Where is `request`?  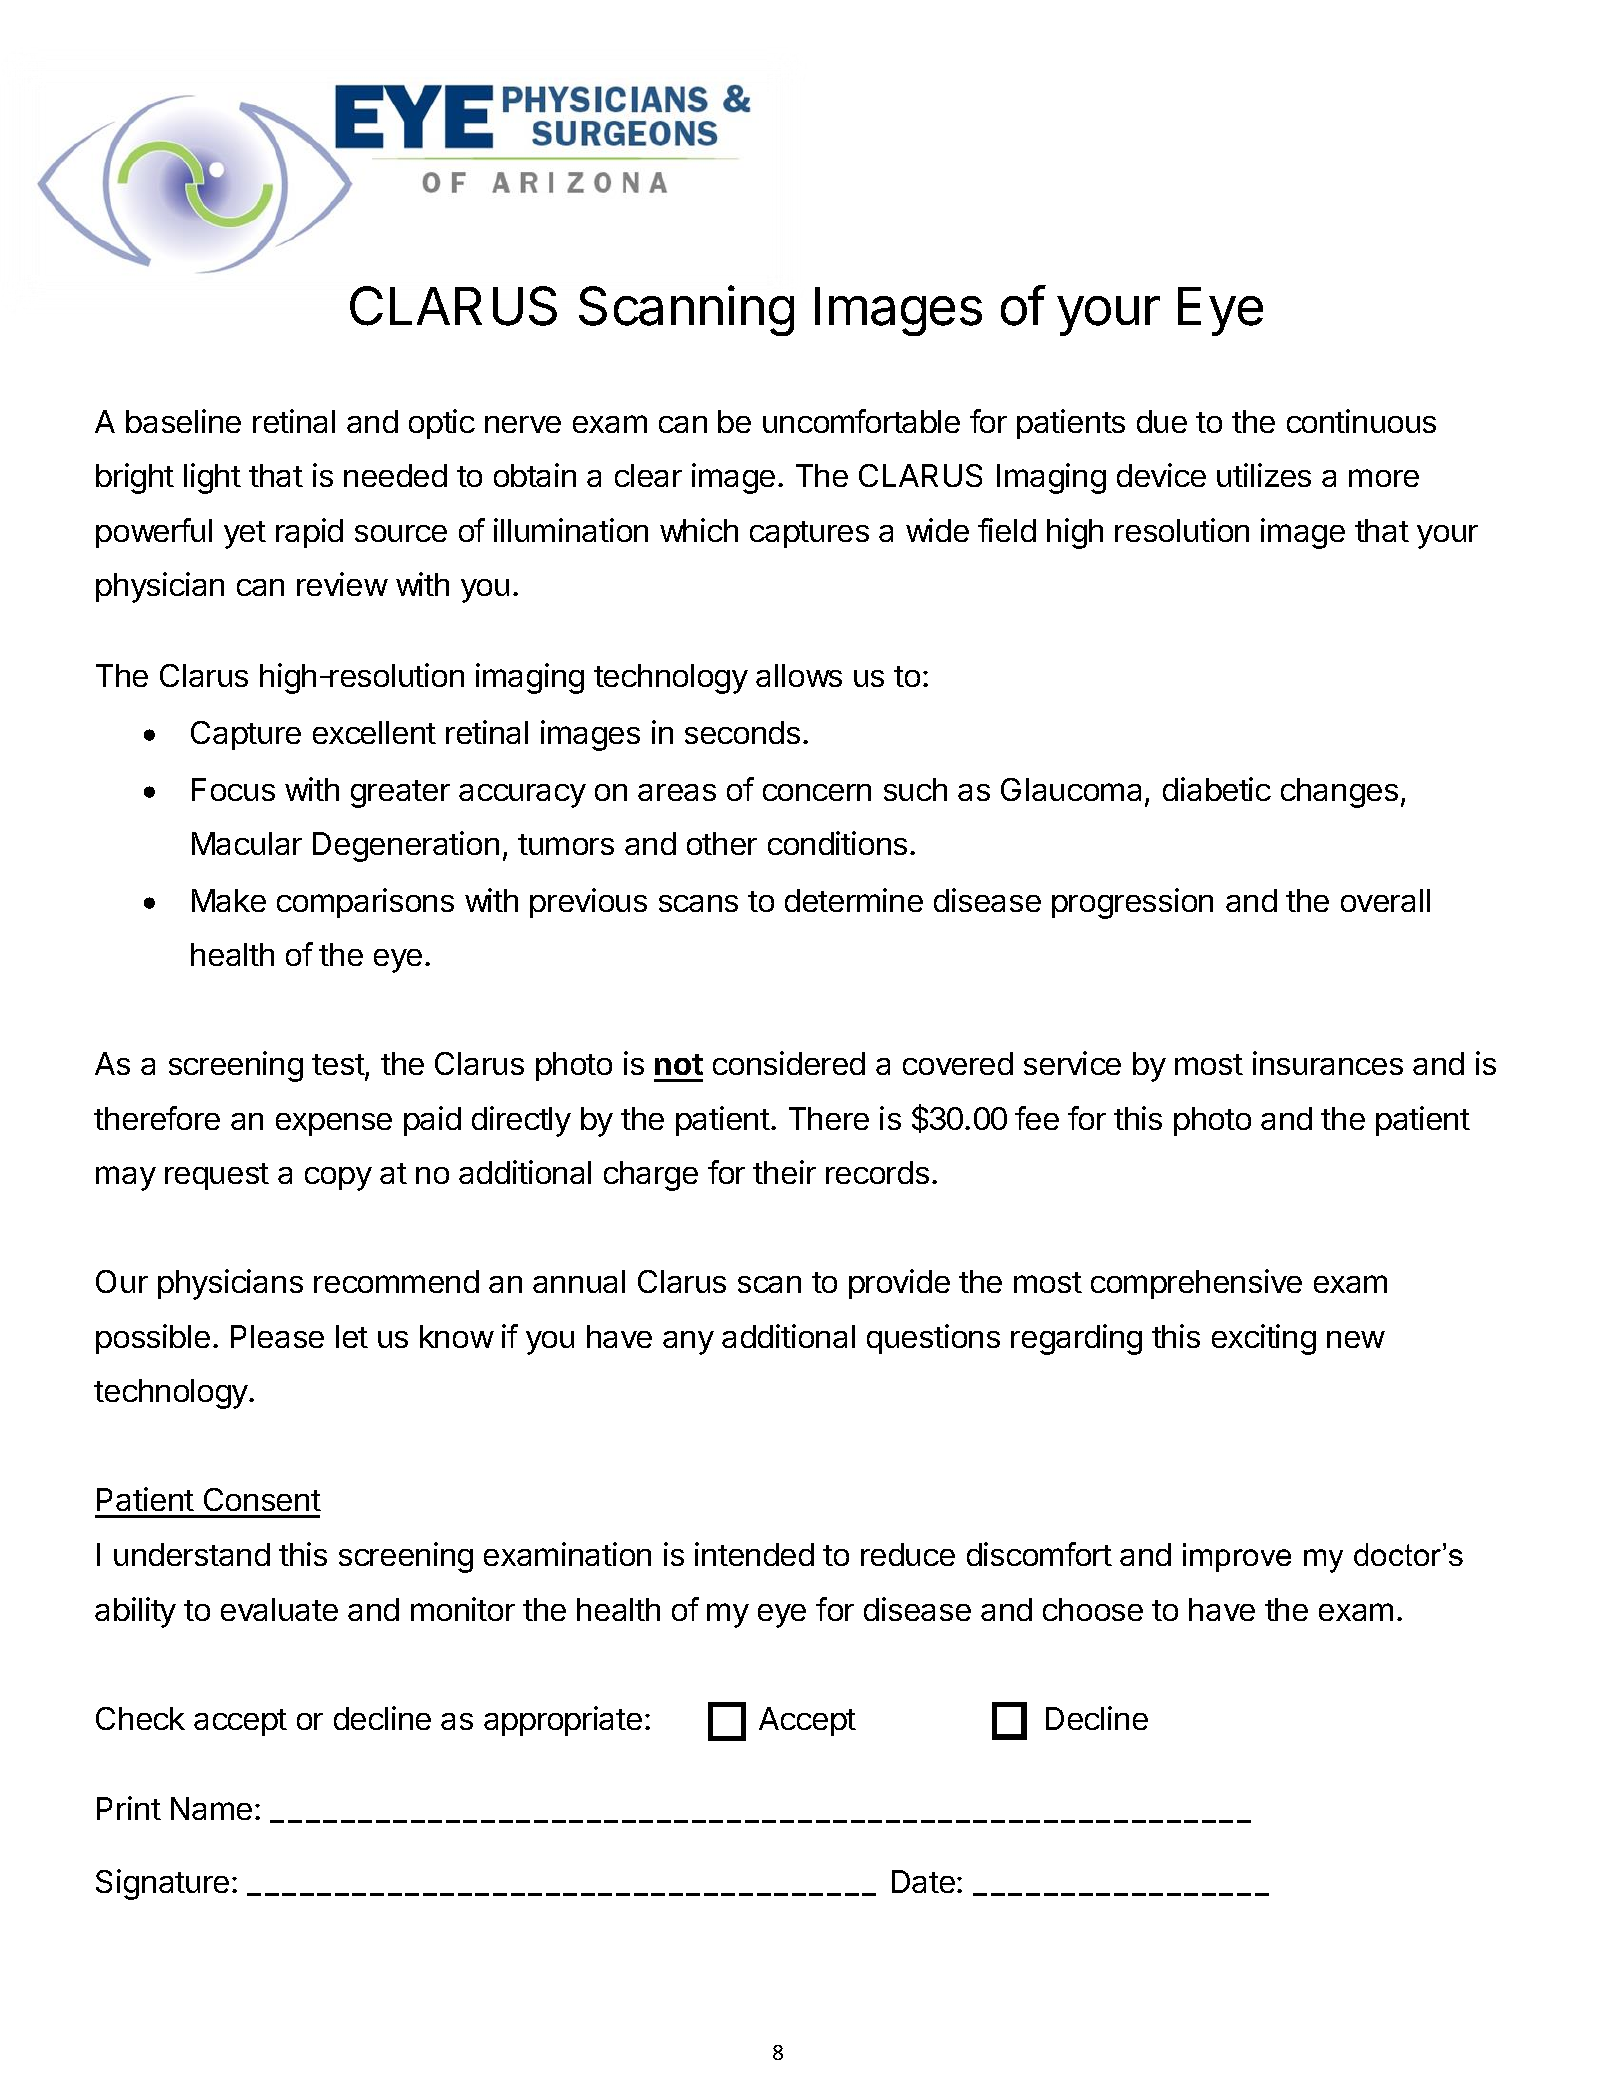 request is located at coordinates (217, 1176).
